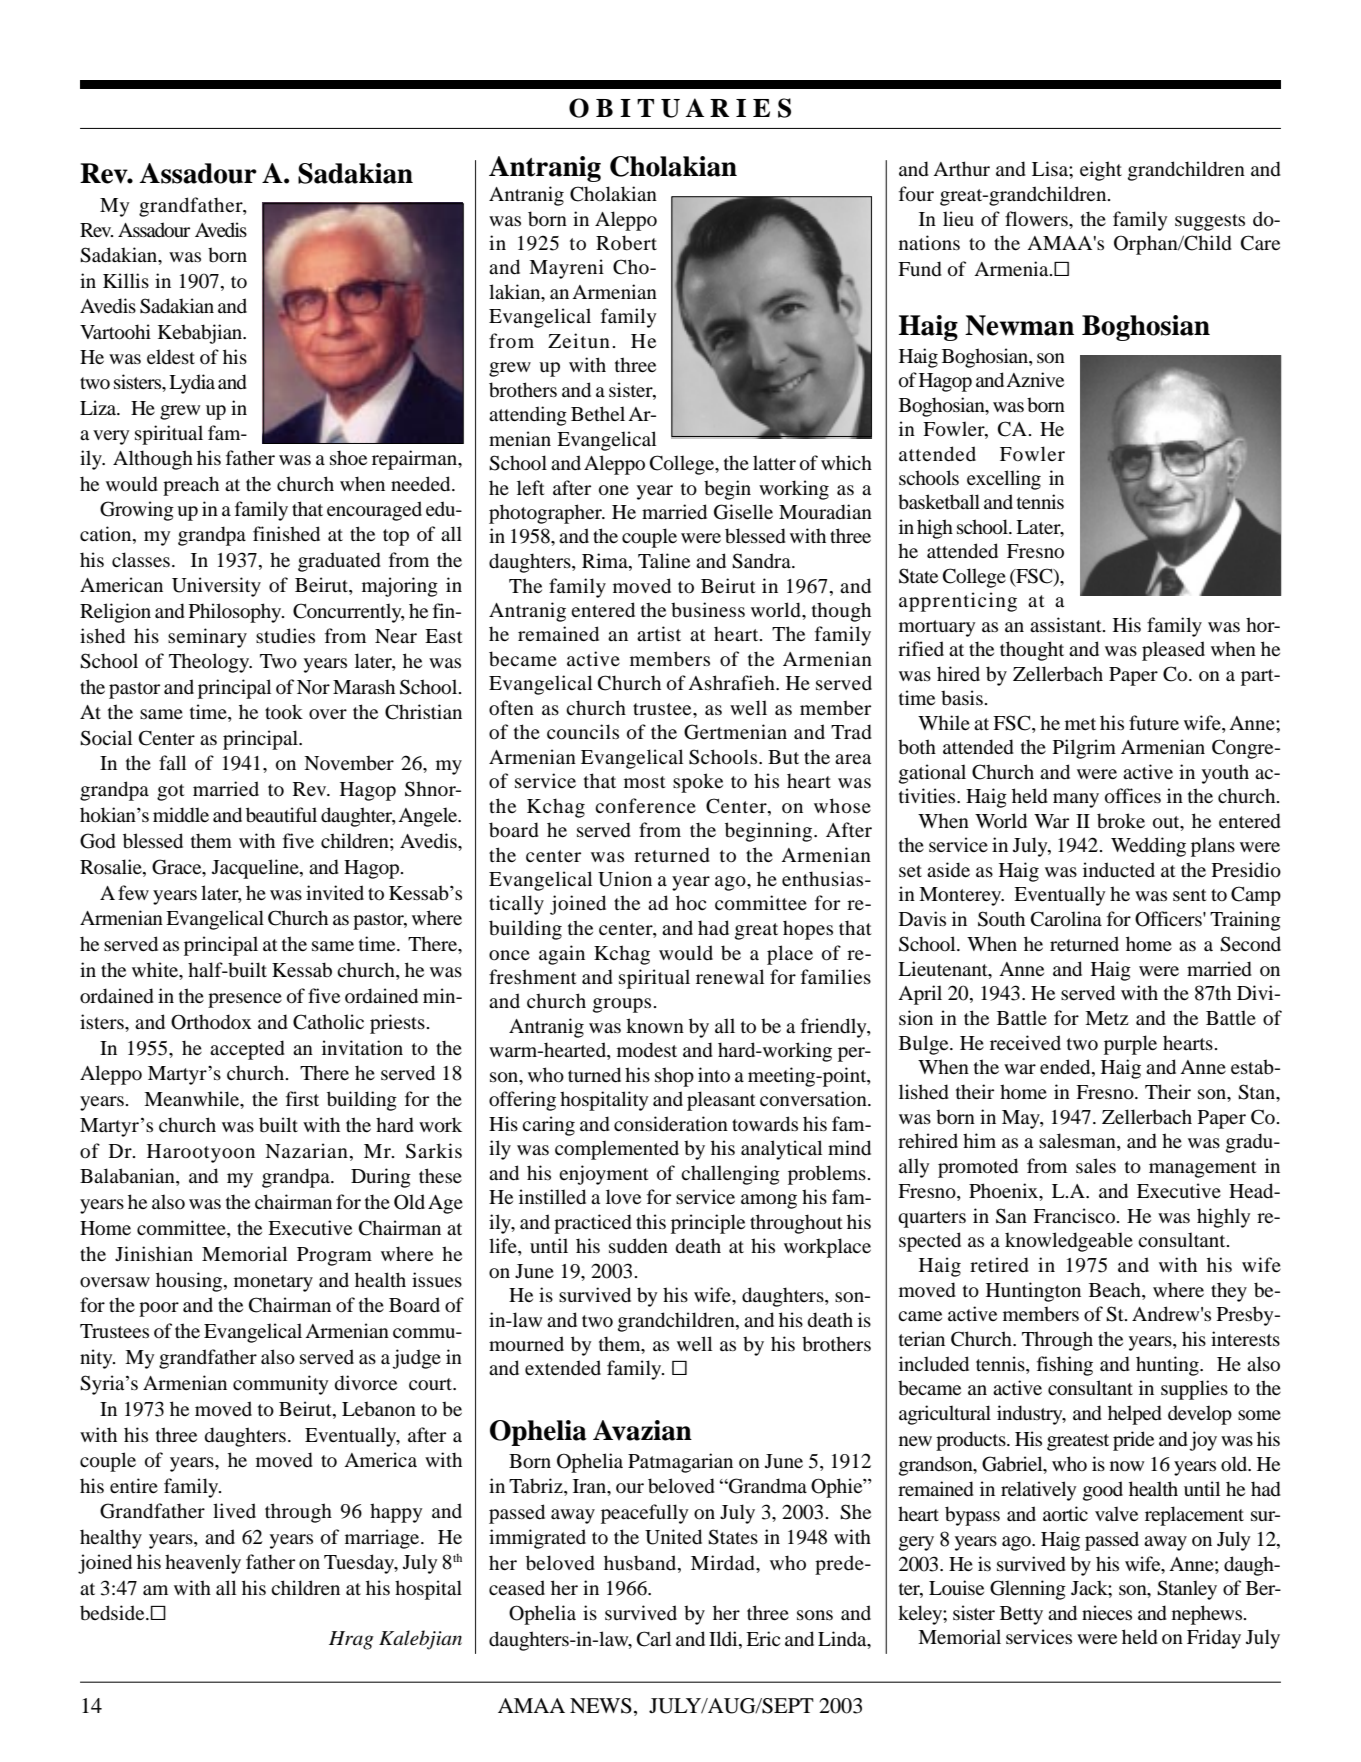  What do you see at coordinates (1101, 171) in the document?
I see `eight` at bounding box center [1101, 171].
